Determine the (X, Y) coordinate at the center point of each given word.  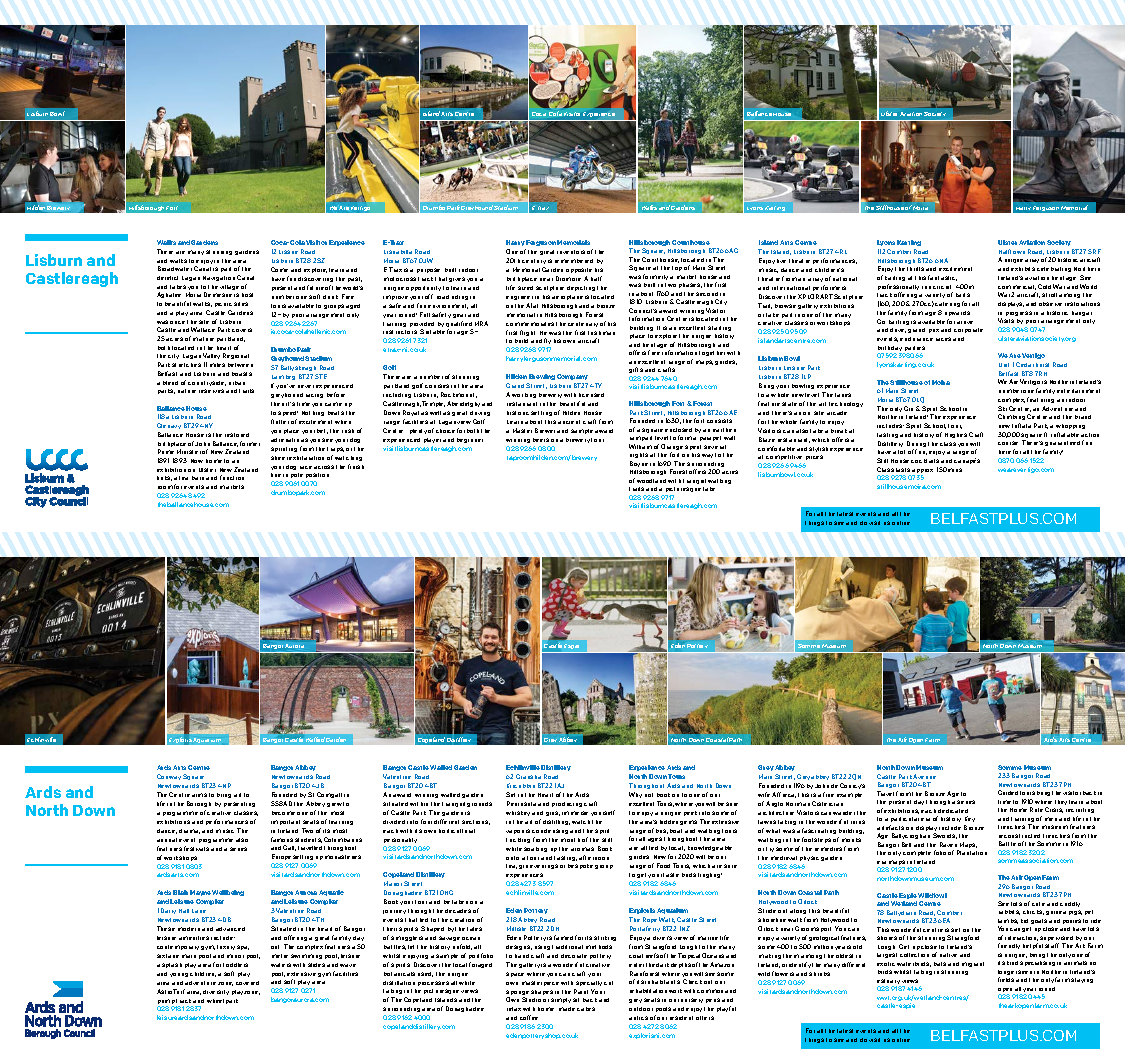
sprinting (284, 449)
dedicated (953, 811)
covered (247, 983)
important (285, 822)
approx (922, 472)
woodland (651, 481)
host (247, 295)
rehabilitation (648, 991)
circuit (942, 287)
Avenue (924, 776)
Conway (169, 777)
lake (709, 489)
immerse (575, 813)
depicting (581, 288)
